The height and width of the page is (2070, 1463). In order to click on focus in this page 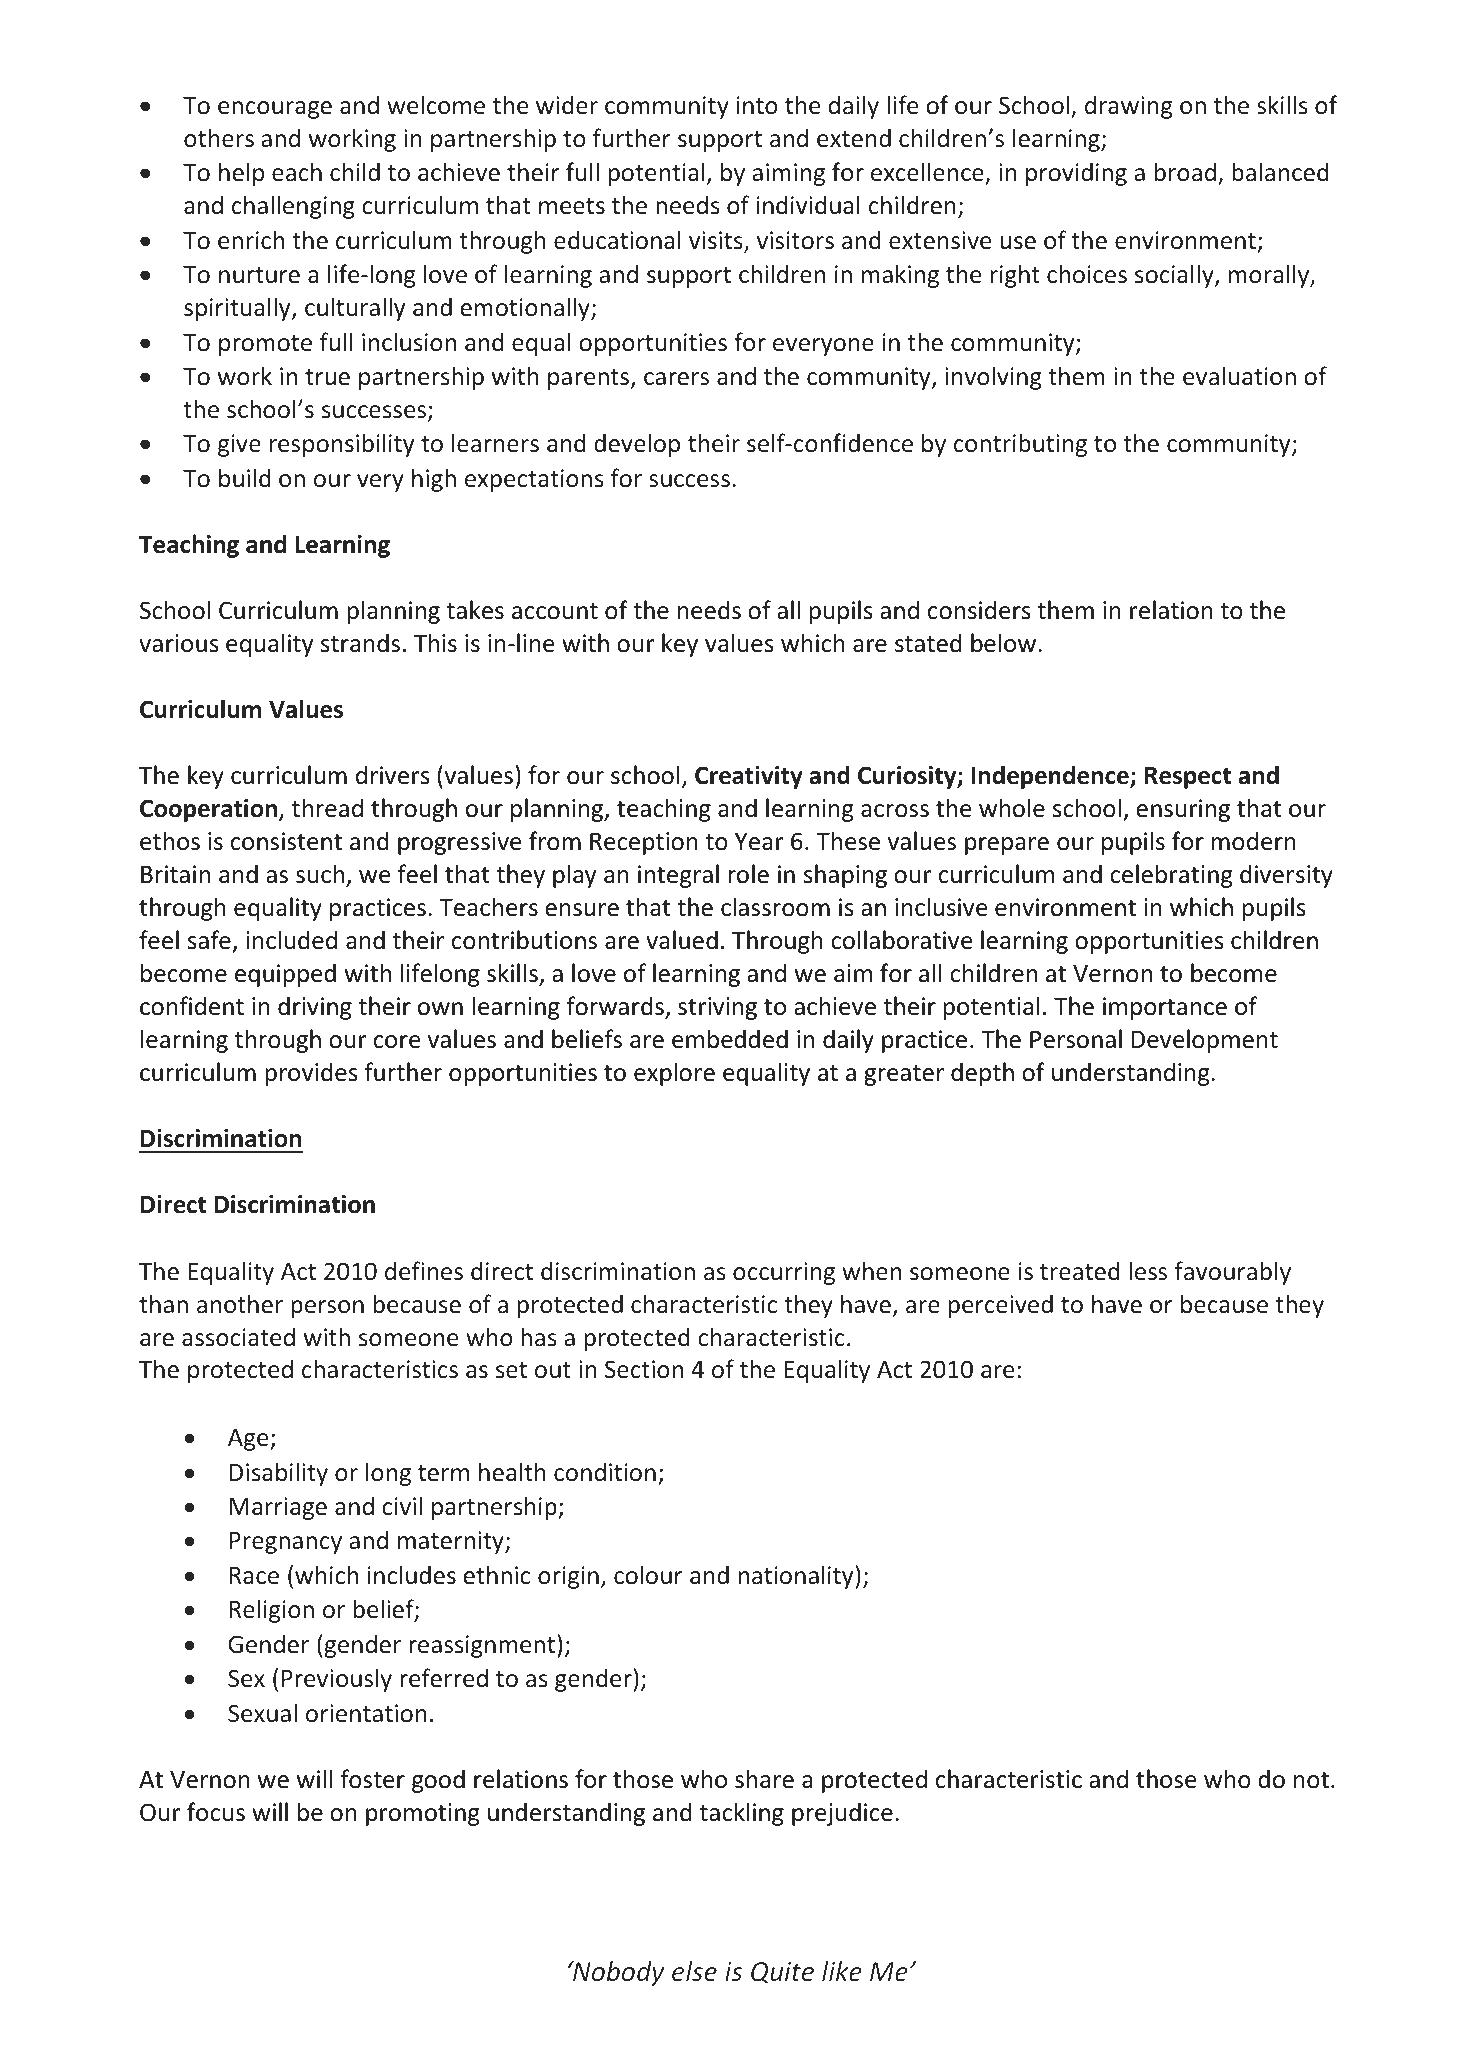, I will do `click(216, 1812)`.
